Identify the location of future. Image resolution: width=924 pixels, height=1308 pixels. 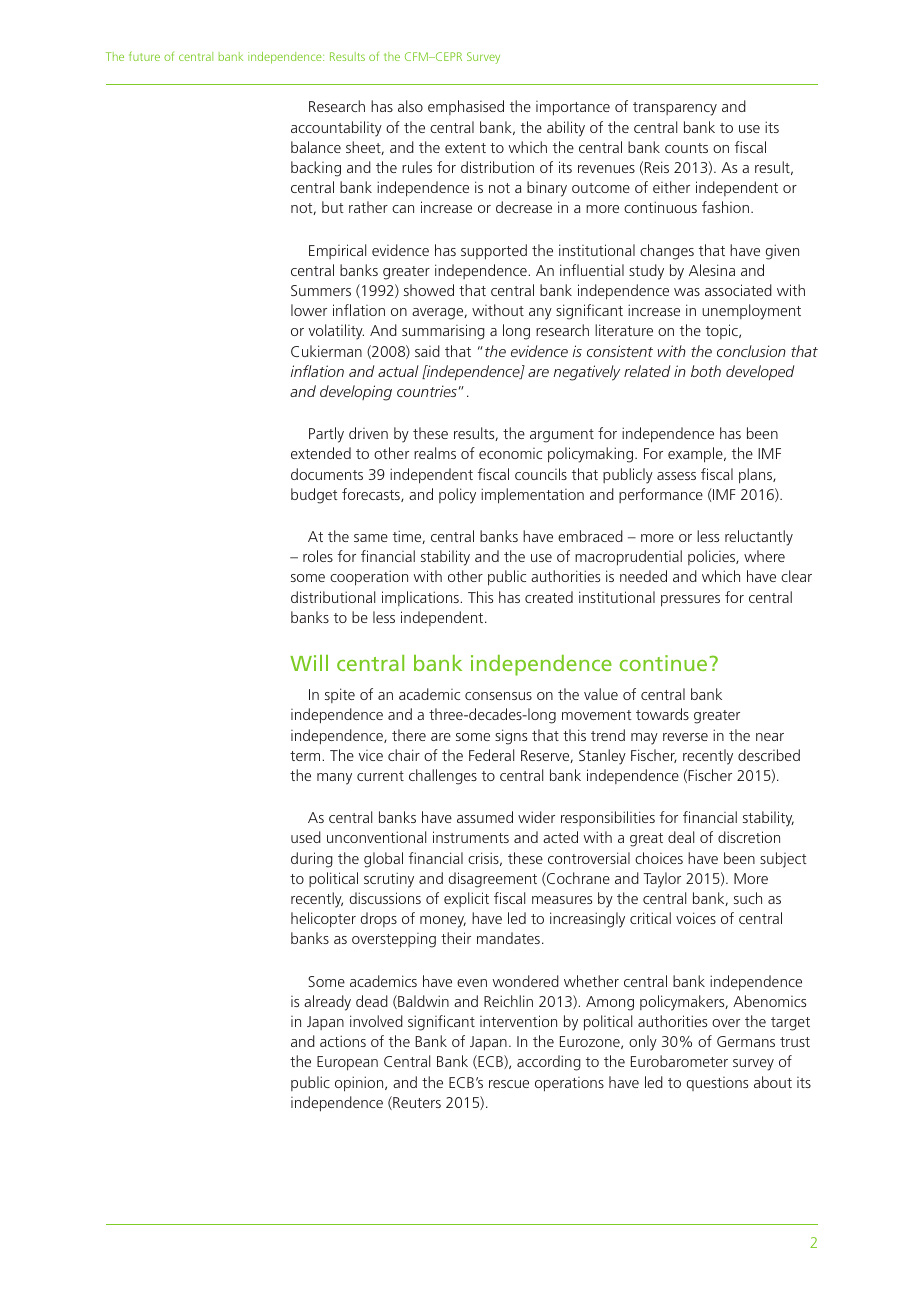
(144, 56).
